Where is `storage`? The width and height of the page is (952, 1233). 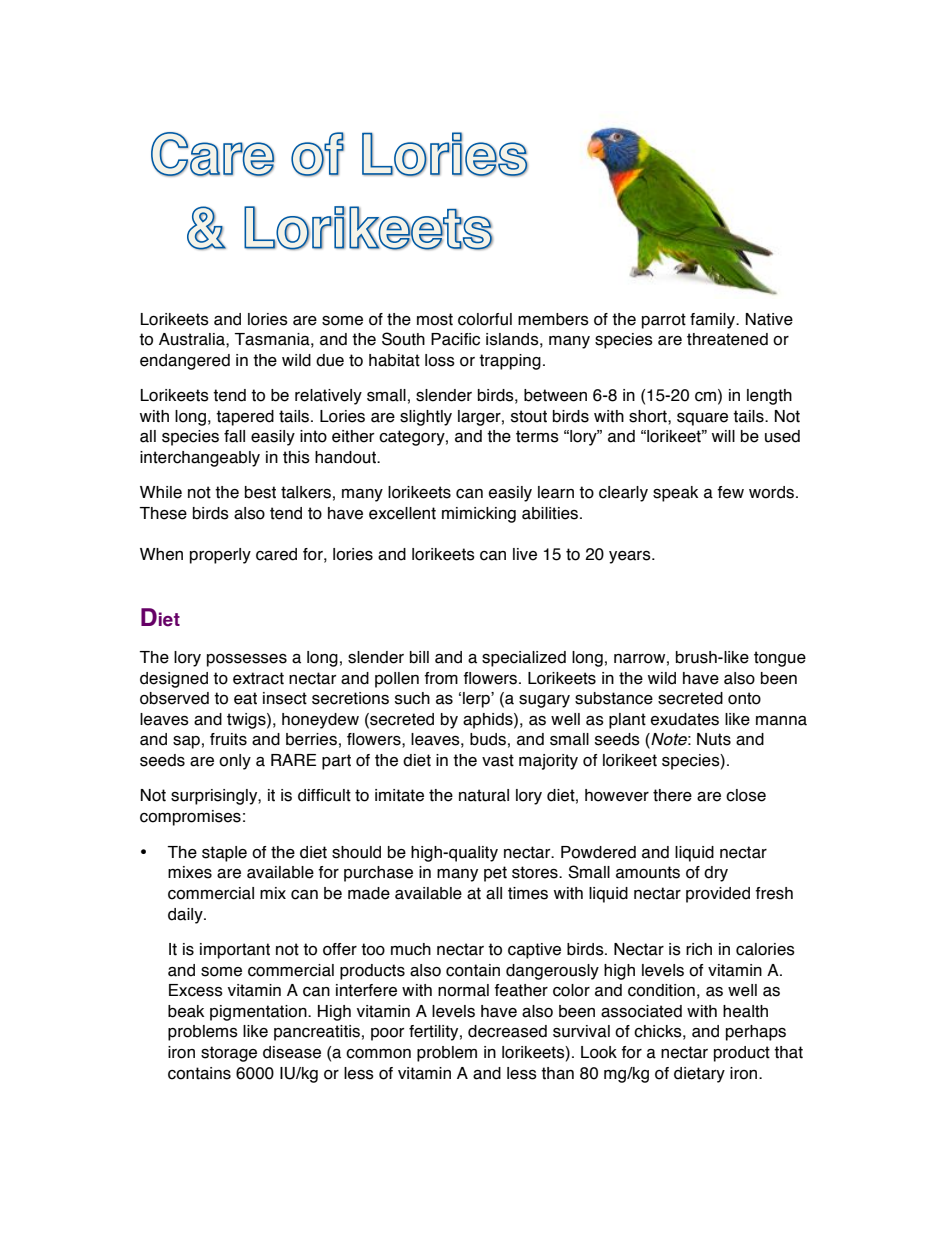
storage is located at coordinates (229, 1054).
